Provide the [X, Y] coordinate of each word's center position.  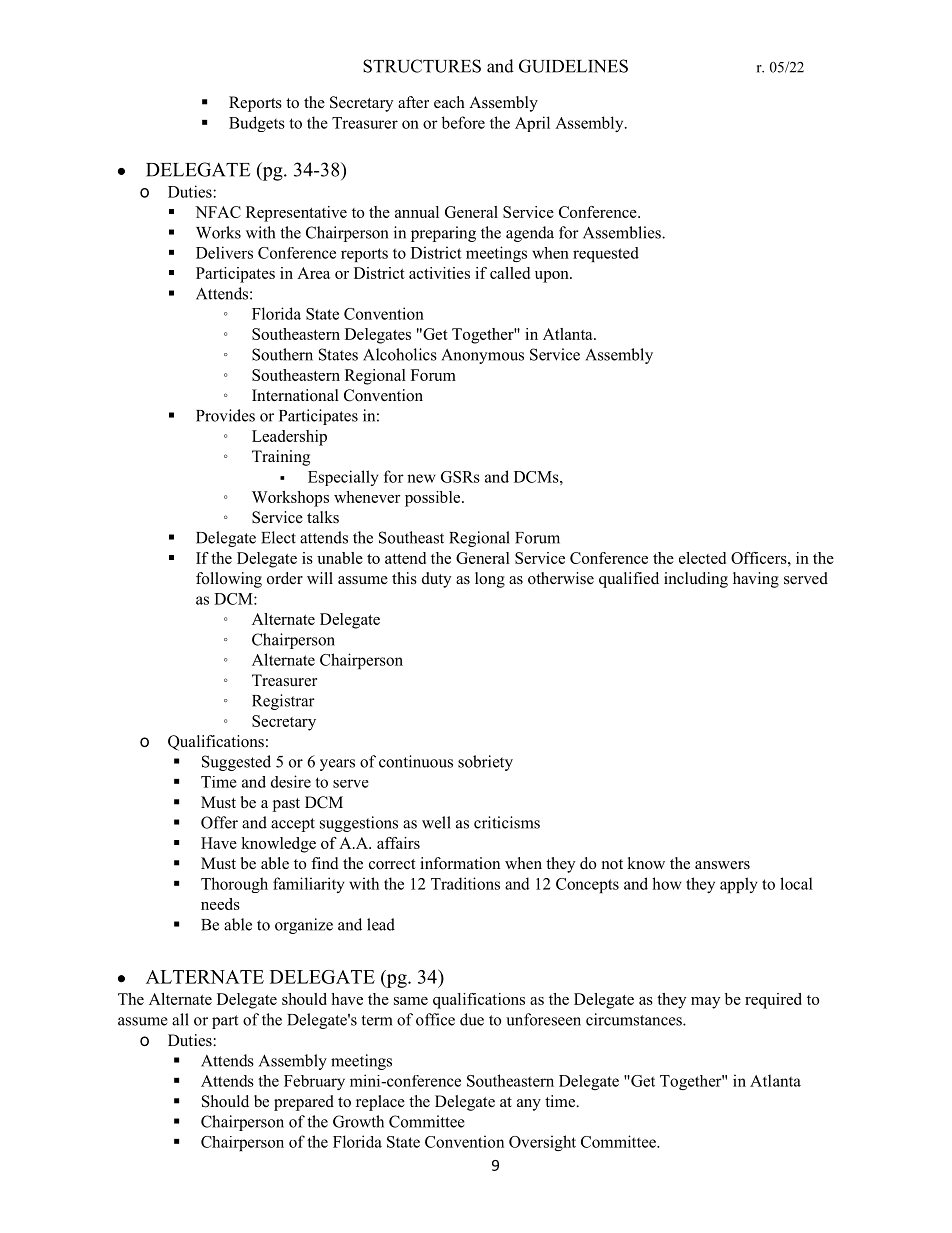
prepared [304, 1103]
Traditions [465, 883]
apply [739, 885]
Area [313, 273]
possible [434, 499]
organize [304, 926]
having [756, 580]
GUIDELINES [573, 66]
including [696, 580]
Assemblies [623, 232]
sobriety [485, 763]
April [532, 124]
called [510, 273]
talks [323, 517]
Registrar [283, 702]
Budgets [257, 124]
